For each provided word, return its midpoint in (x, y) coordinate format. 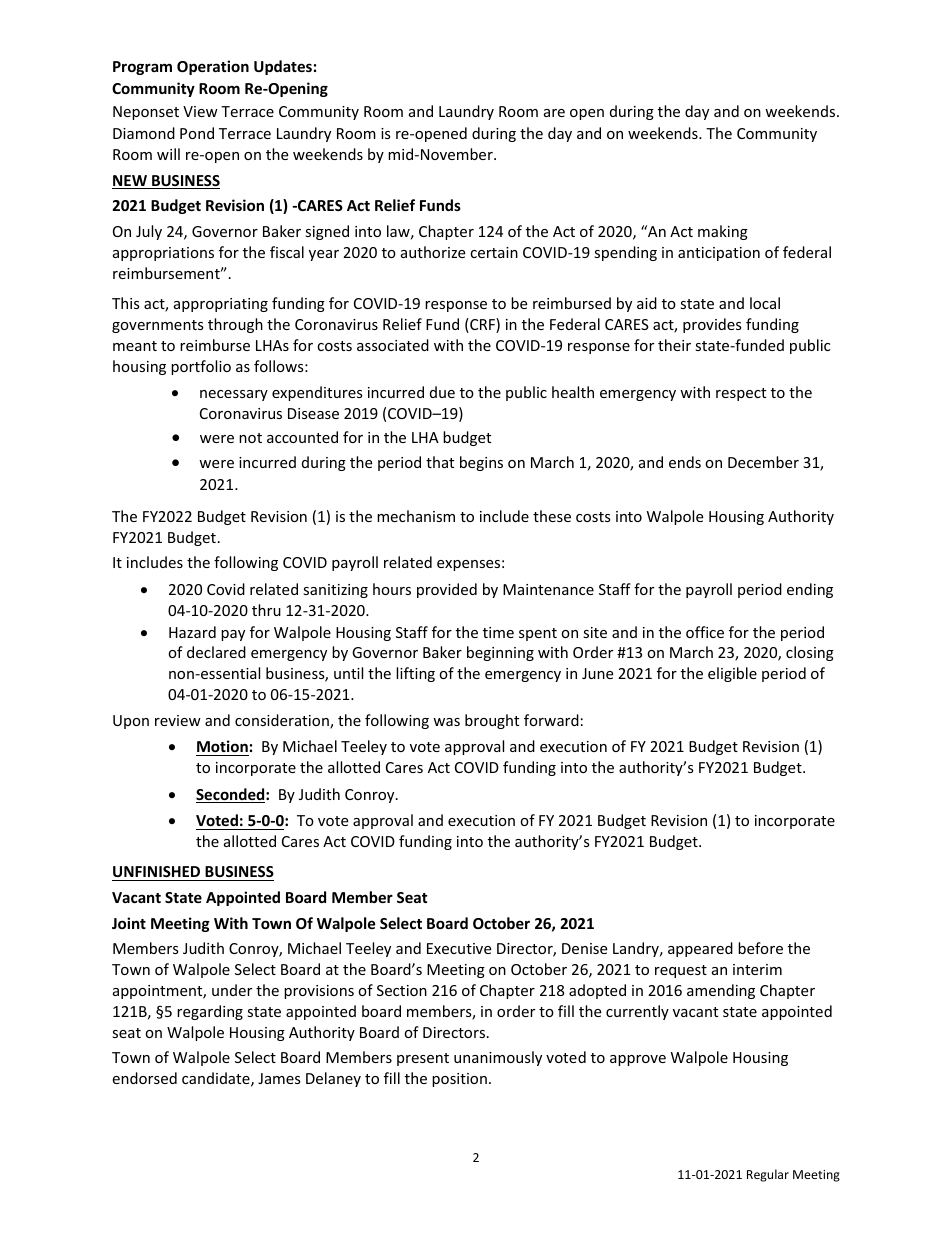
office (705, 632)
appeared (700, 949)
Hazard (192, 632)
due (442, 392)
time (498, 632)
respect (741, 394)
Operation (213, 67)
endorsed (144, 1078)
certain (494, 252)
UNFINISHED (157, 873)
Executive (459, 948)
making (723, 232)
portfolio (201, 367)
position (459, 1080)
